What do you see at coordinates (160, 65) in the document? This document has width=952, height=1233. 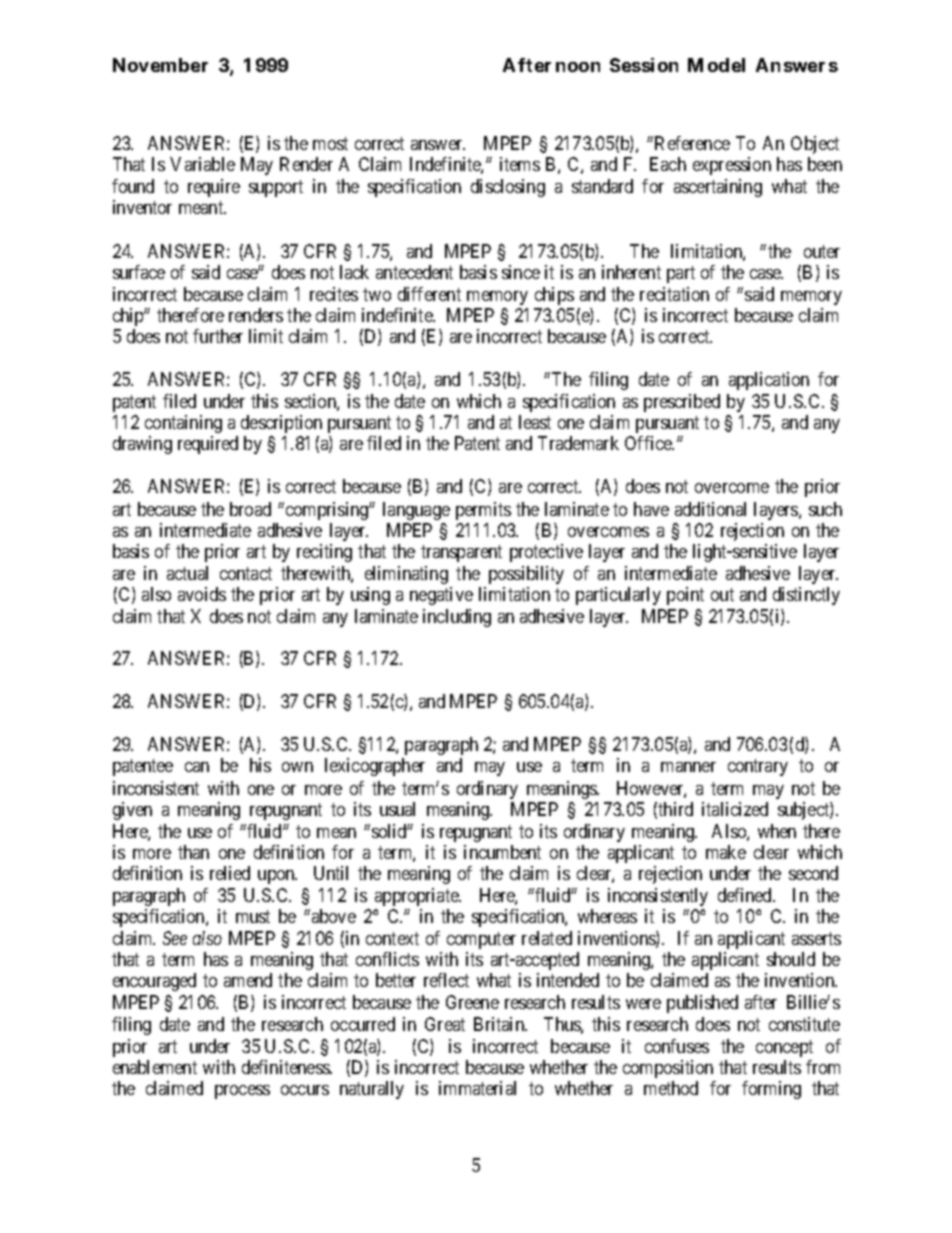 I see `November` at bounding box center [160, 65].
